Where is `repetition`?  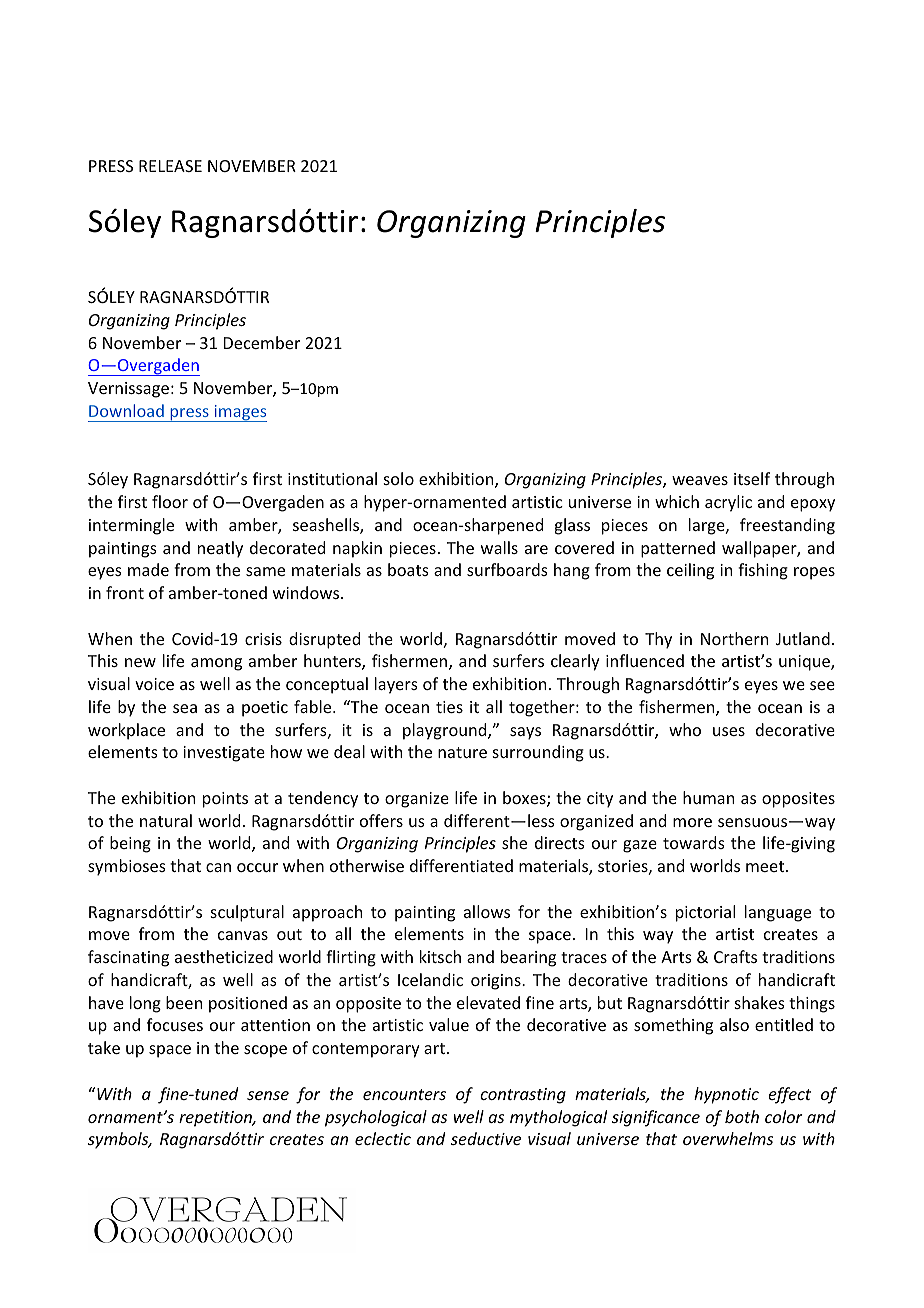
repetition is located at coordinates (216, 1119).
